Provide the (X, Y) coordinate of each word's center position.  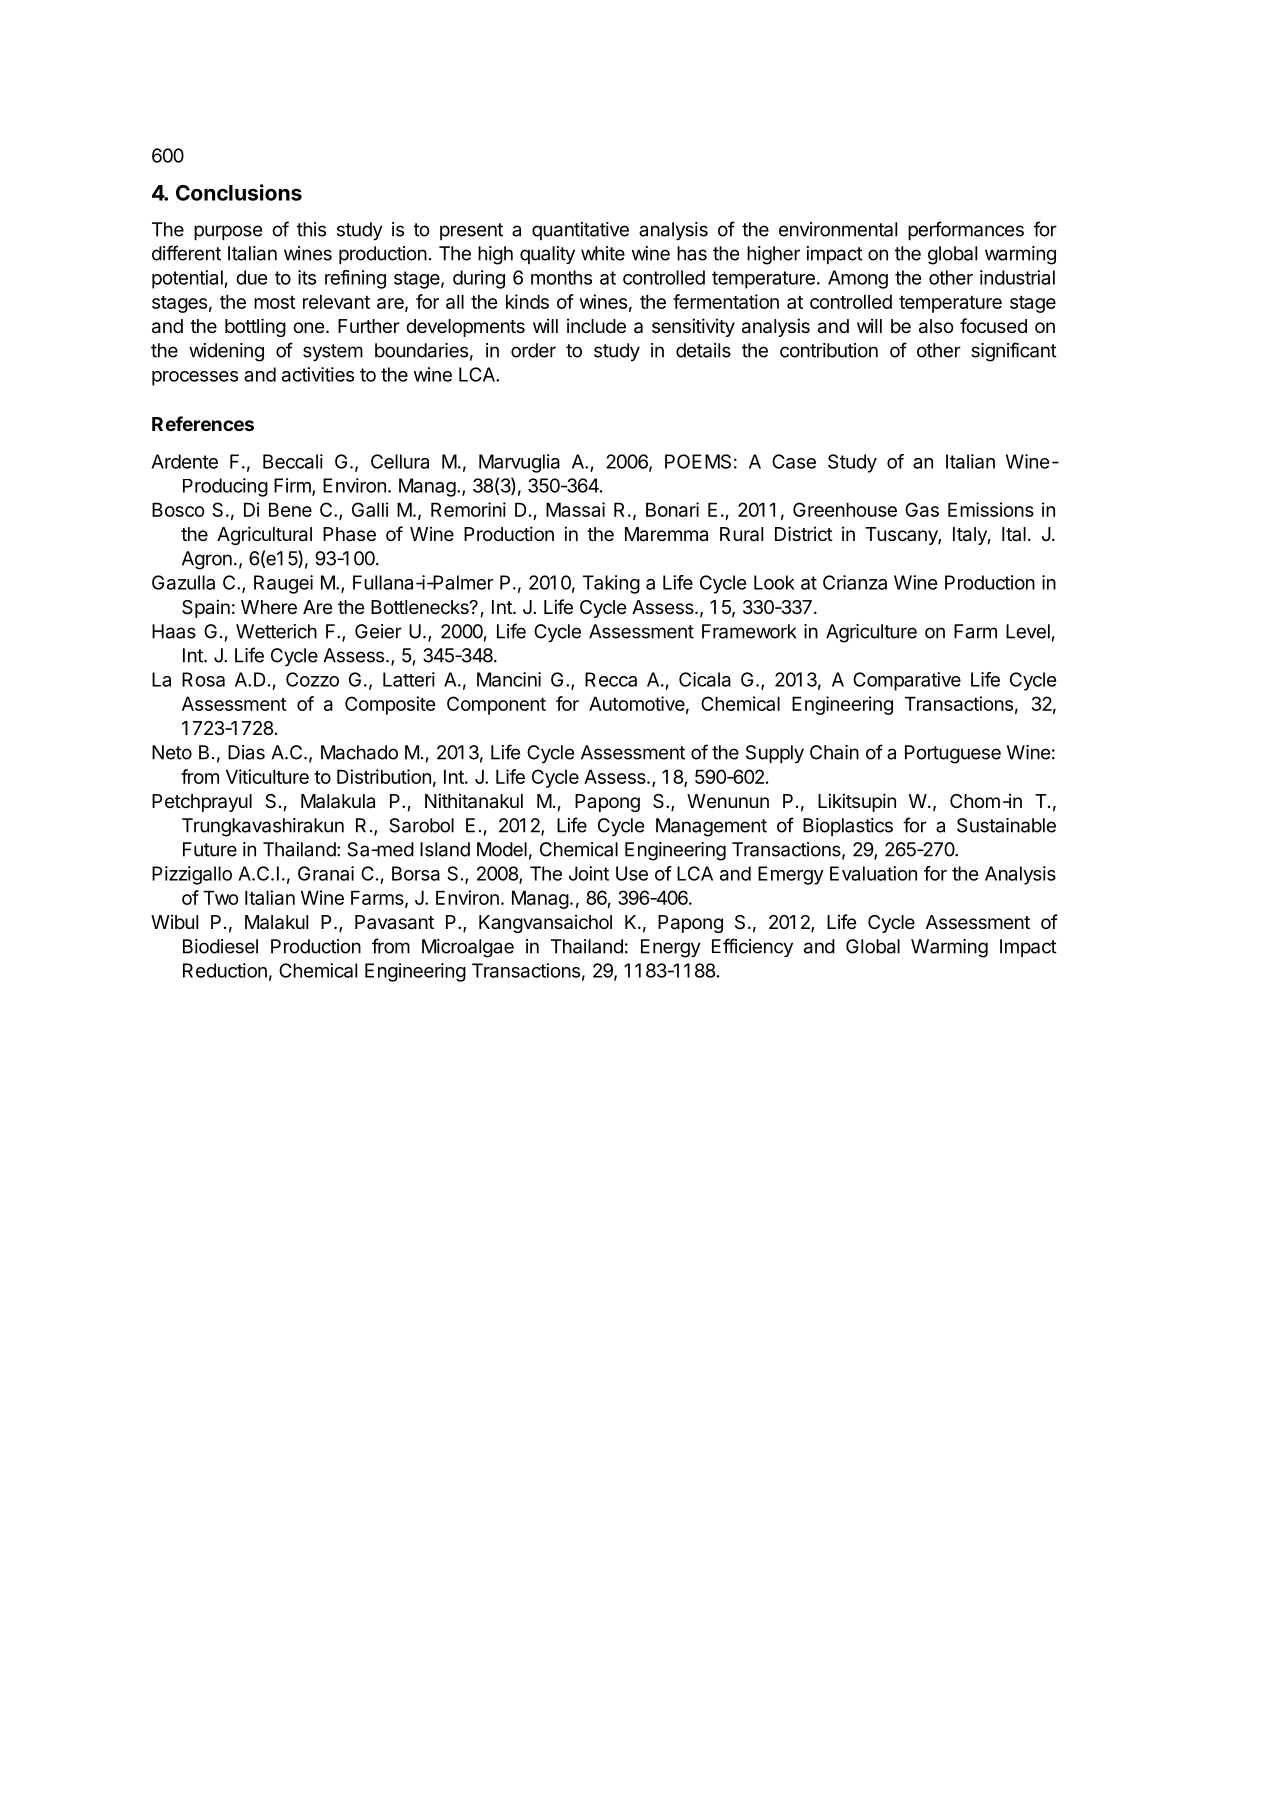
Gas (922, 509)
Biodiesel (220, 946)
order (533, 350)
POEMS (698, 461)
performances (966, 230)
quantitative (580, 231)
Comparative (907, 681)
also (936, 326)
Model (502, 849)
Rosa (203, 679)
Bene (290, 509)
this (311, 229)
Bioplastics (848, 827)
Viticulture (267, 776)
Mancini (509, 679)
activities (318, 374)
